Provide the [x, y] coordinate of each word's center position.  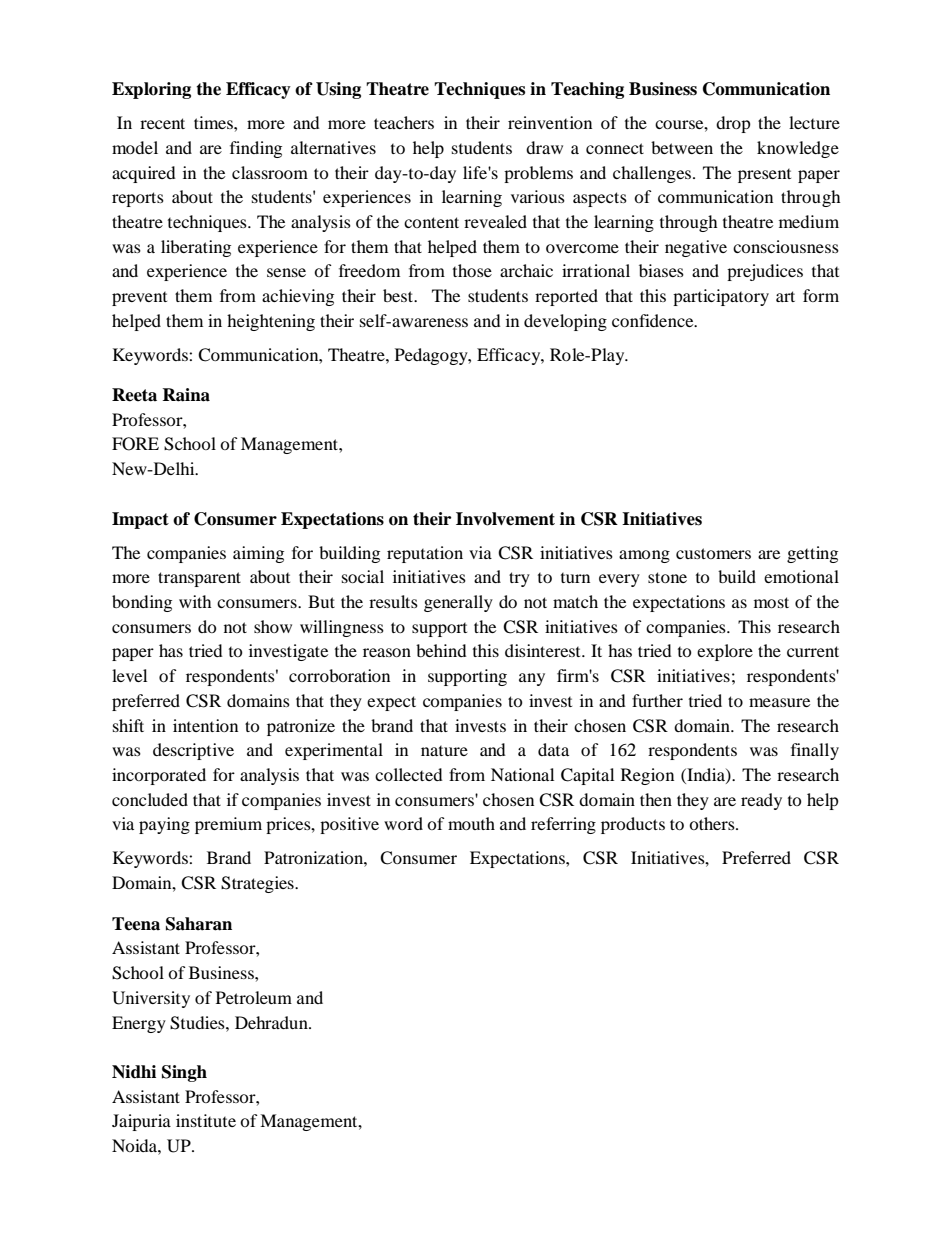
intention [205, 725]
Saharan [199, 924]
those [472, 270]
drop [733, 124]
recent [162, 123]
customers [713, 553]
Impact [140, 520]
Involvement [505, 519]
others [713, 823]
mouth [471, 823]
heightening [271, 322]
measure [779, 702]
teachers [404, 122]
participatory [721, 297]
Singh [184, 1073]
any [532, 679]
